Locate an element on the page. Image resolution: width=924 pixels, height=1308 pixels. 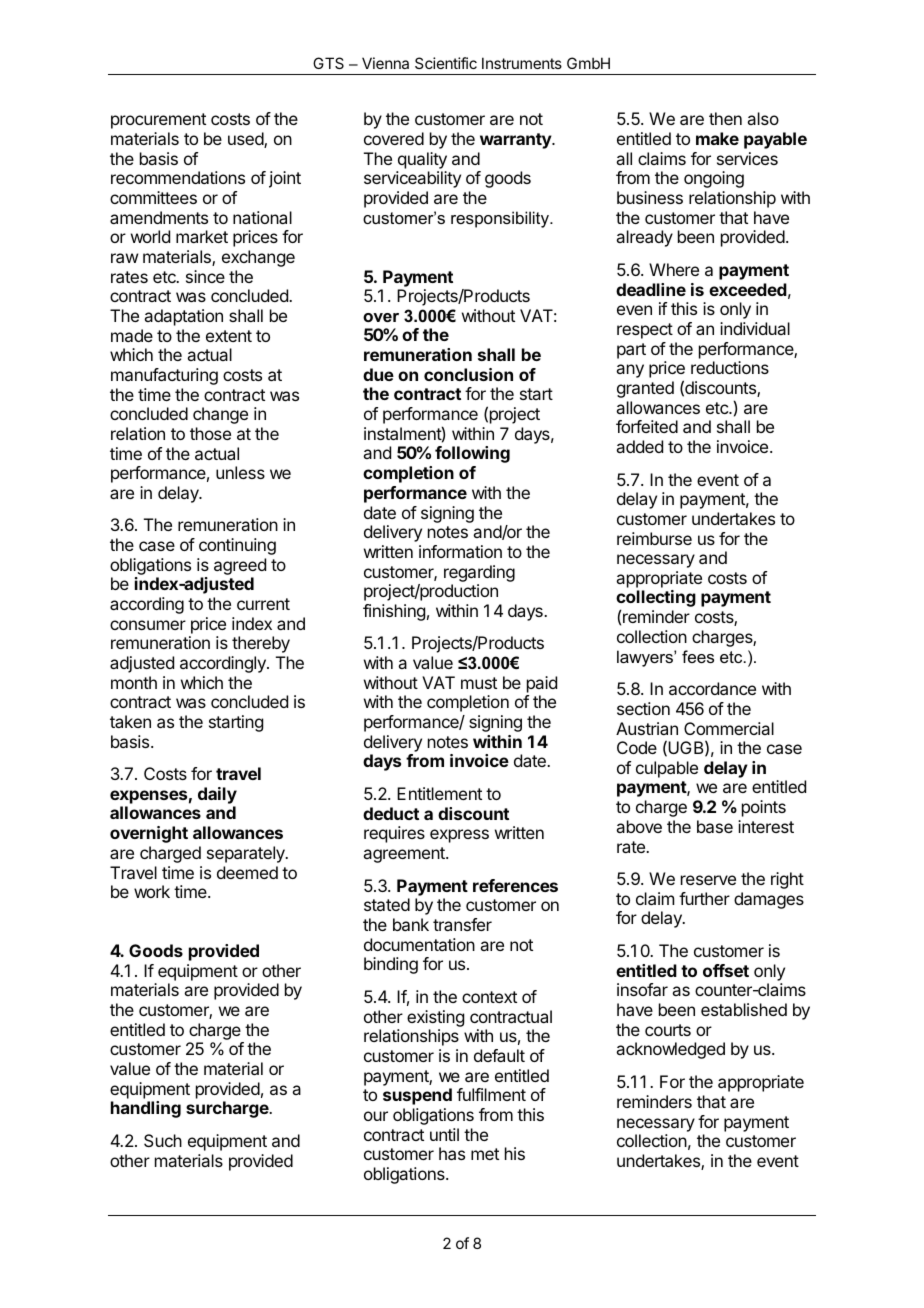
Such is located at coordinates (163, 1140).
